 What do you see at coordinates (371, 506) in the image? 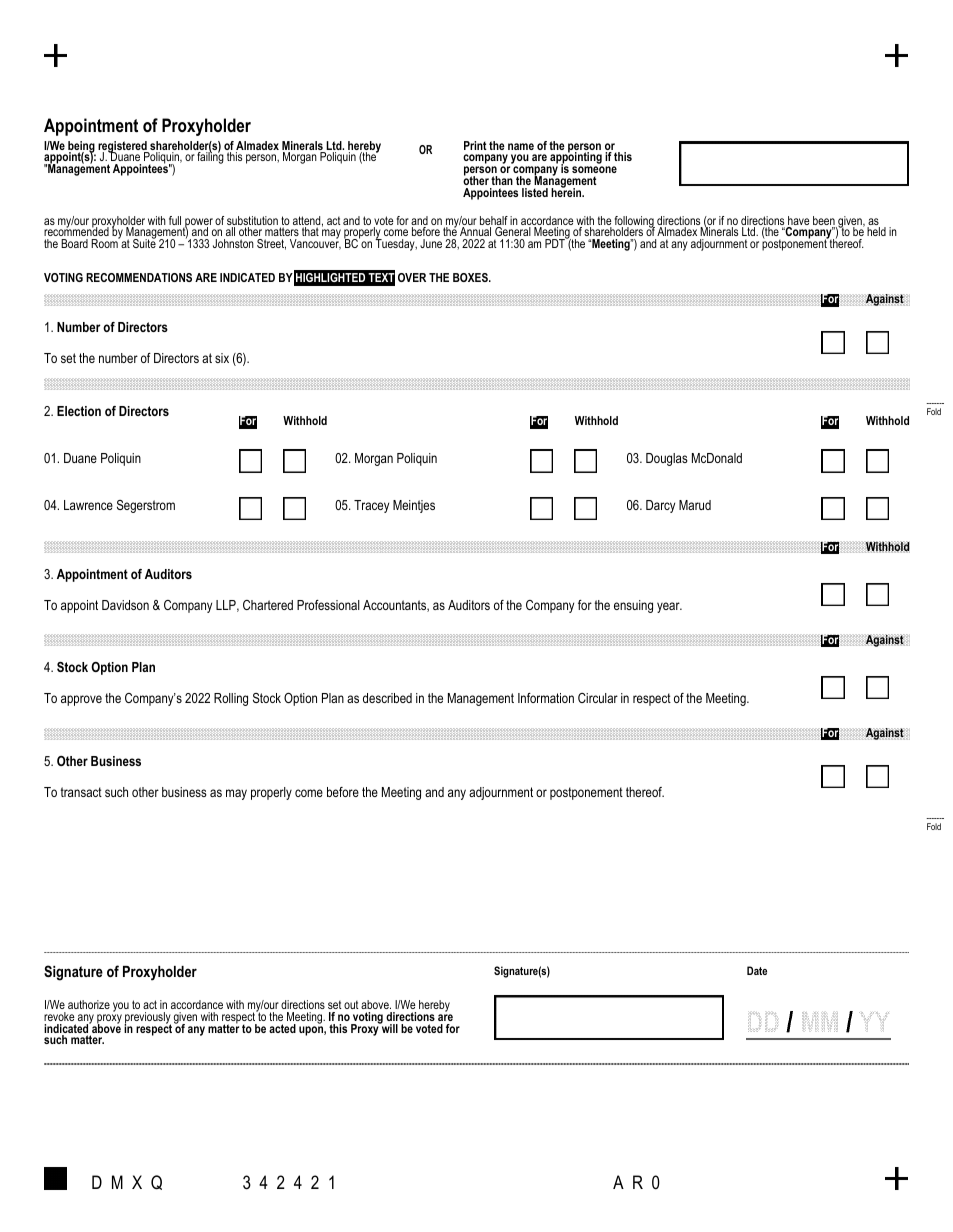
I see `Tracey` at bounding box center [371, 506].
